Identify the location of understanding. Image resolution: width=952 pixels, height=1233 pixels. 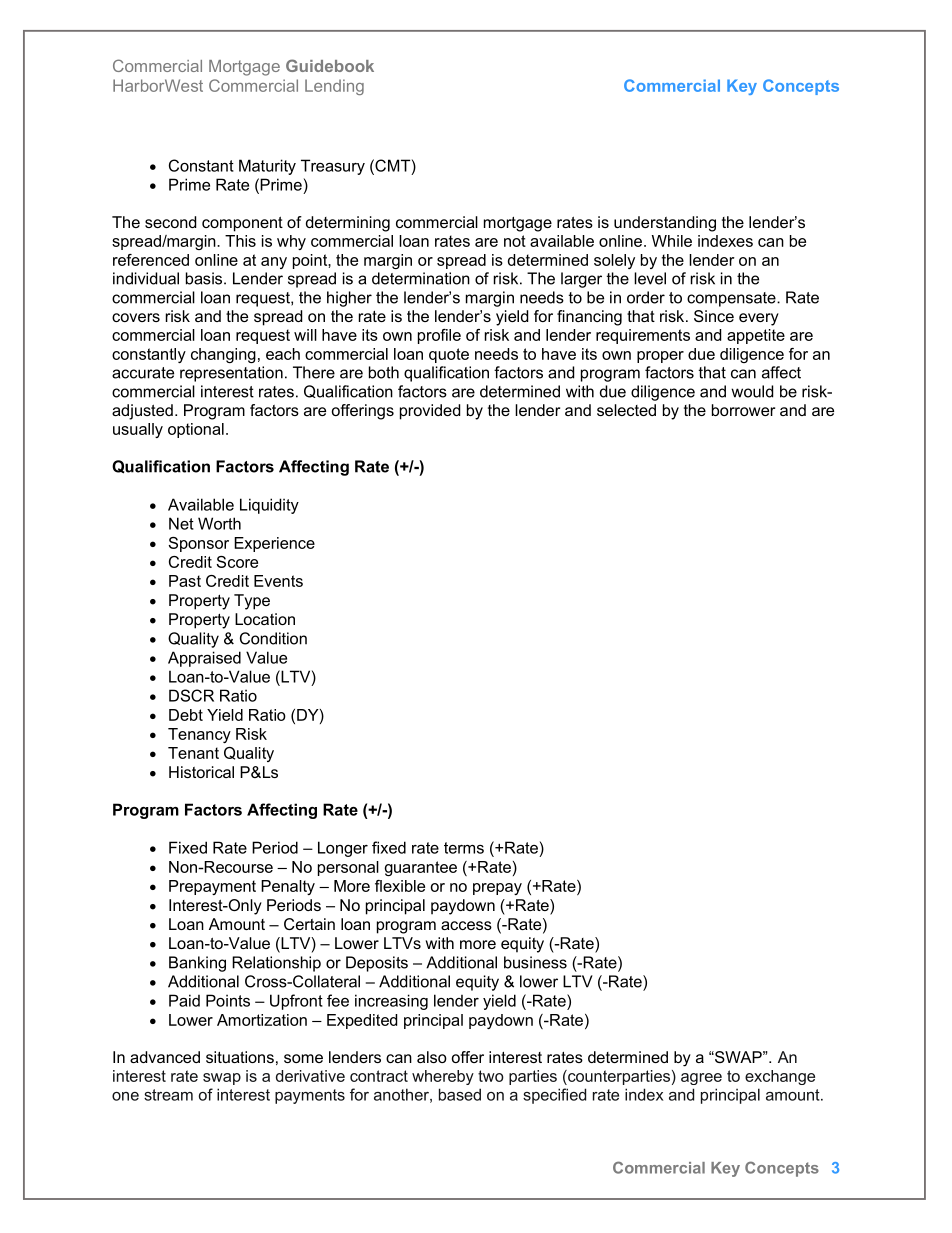
(665, 224).
